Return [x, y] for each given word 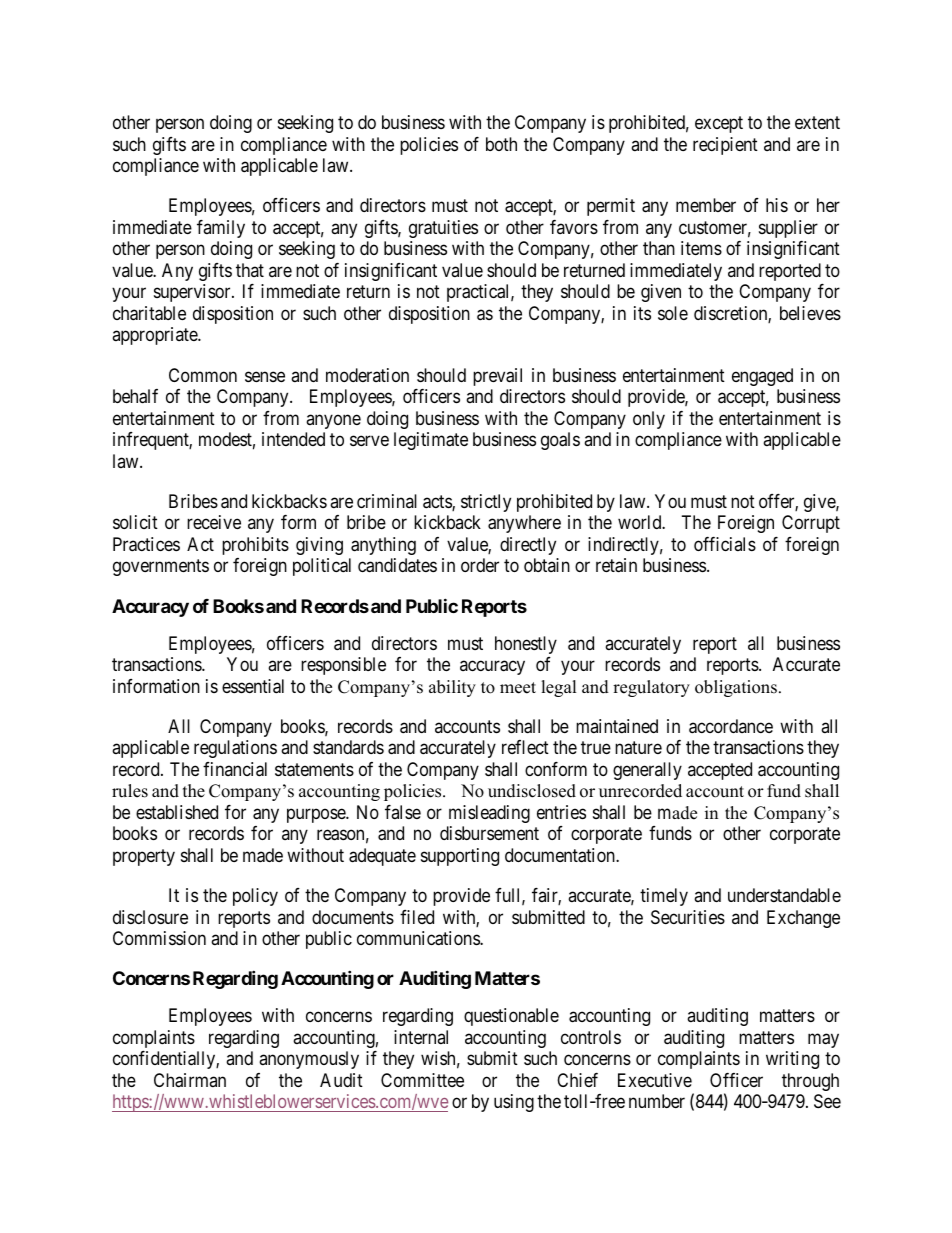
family [221, 229]
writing [792, 1060]
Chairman [190, 1080]
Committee [422, 1080]
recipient [725, 146]
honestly [526, 645]
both [501, 144]
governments [161, 568]
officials [725, 544]
